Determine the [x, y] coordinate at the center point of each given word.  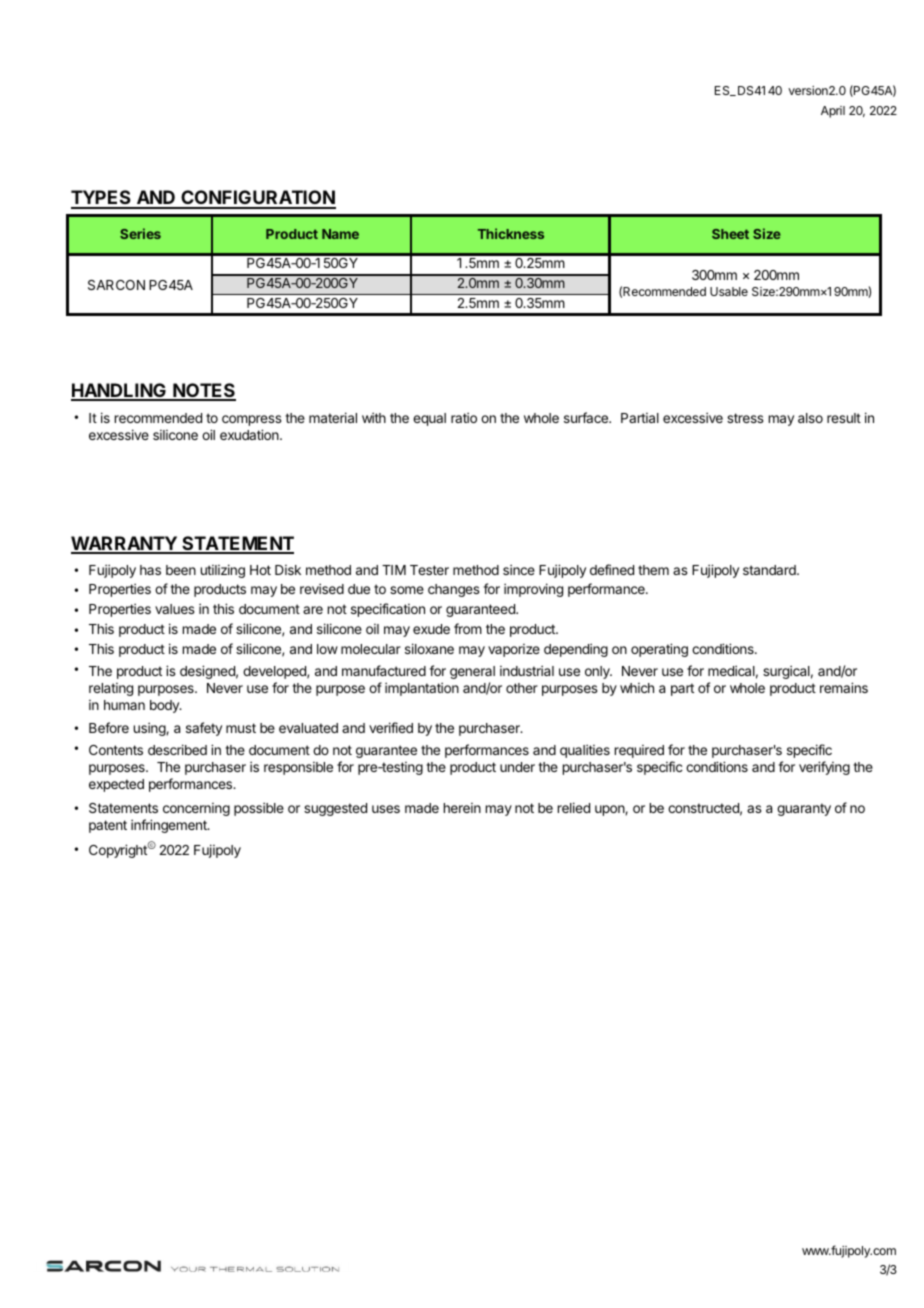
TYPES [102, 199]
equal [429, 419]
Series [140, 233]
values [174, 609]
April [833, 112]
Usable [729, 291]
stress [745, 418]
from [468, 628]
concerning [196, 809]
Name [340, 234]
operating [659, 650]
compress [251, 420]
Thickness [511, 233]
